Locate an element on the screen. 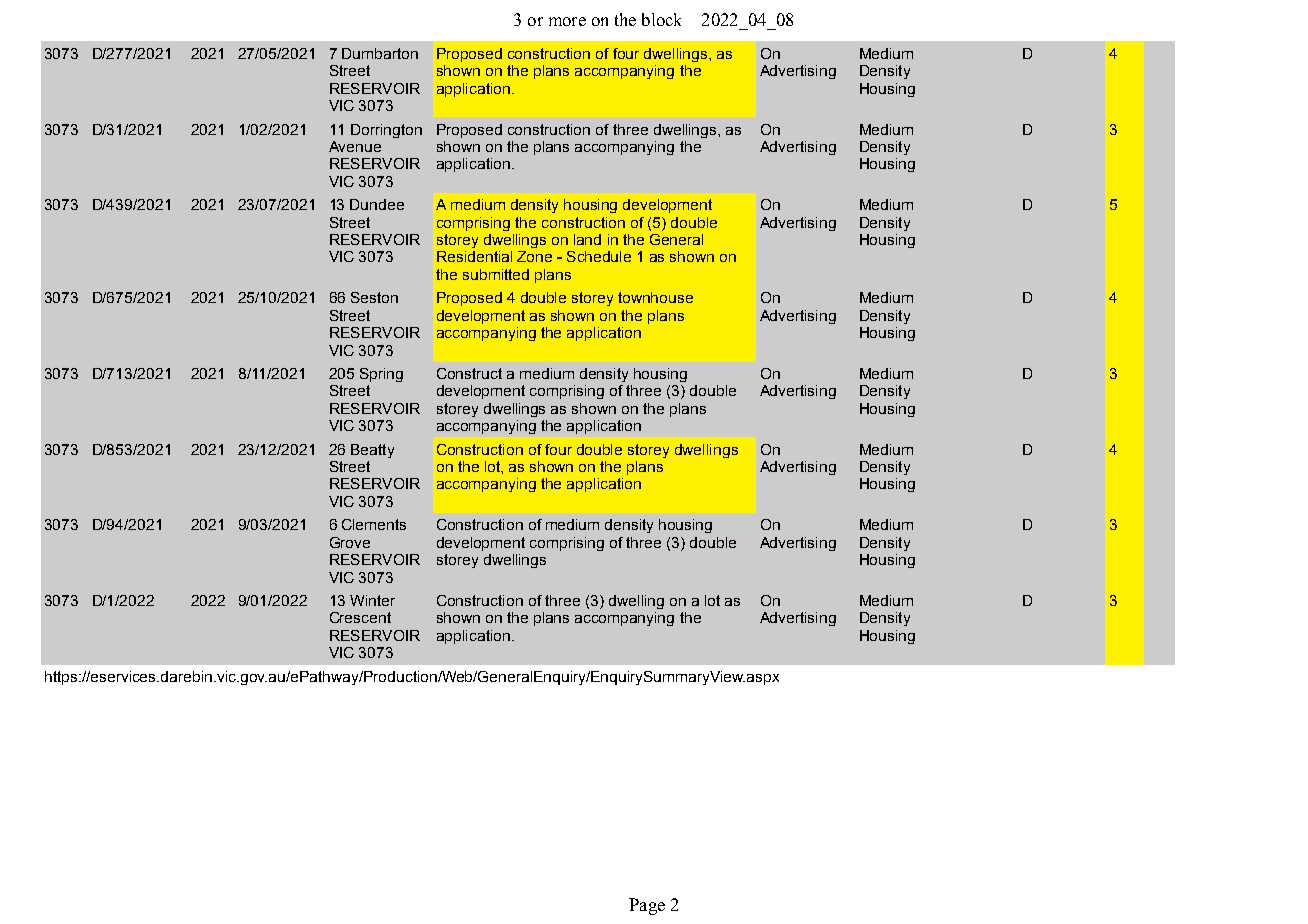  more is located at coordinates (567, 21).
